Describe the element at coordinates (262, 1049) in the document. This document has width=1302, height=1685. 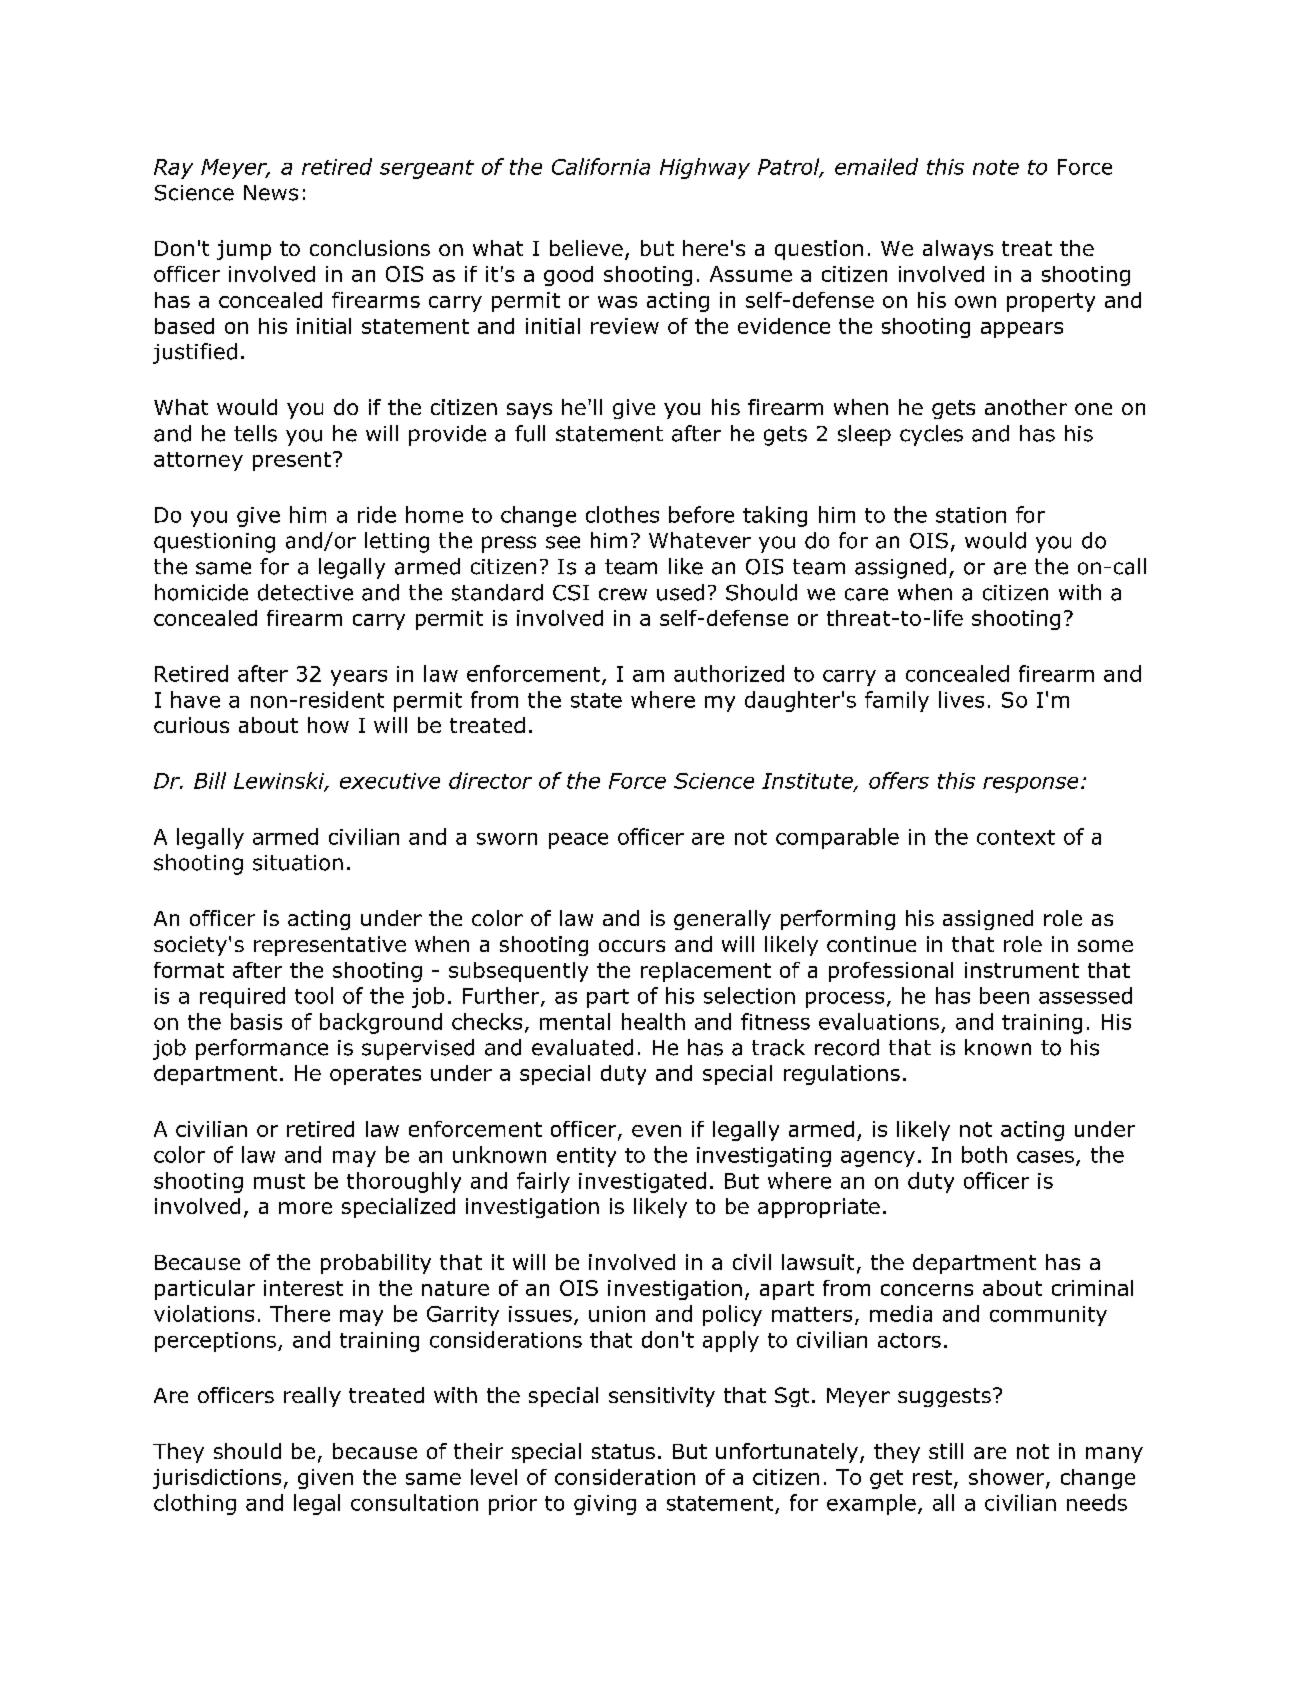
I see `performance` at that location.
